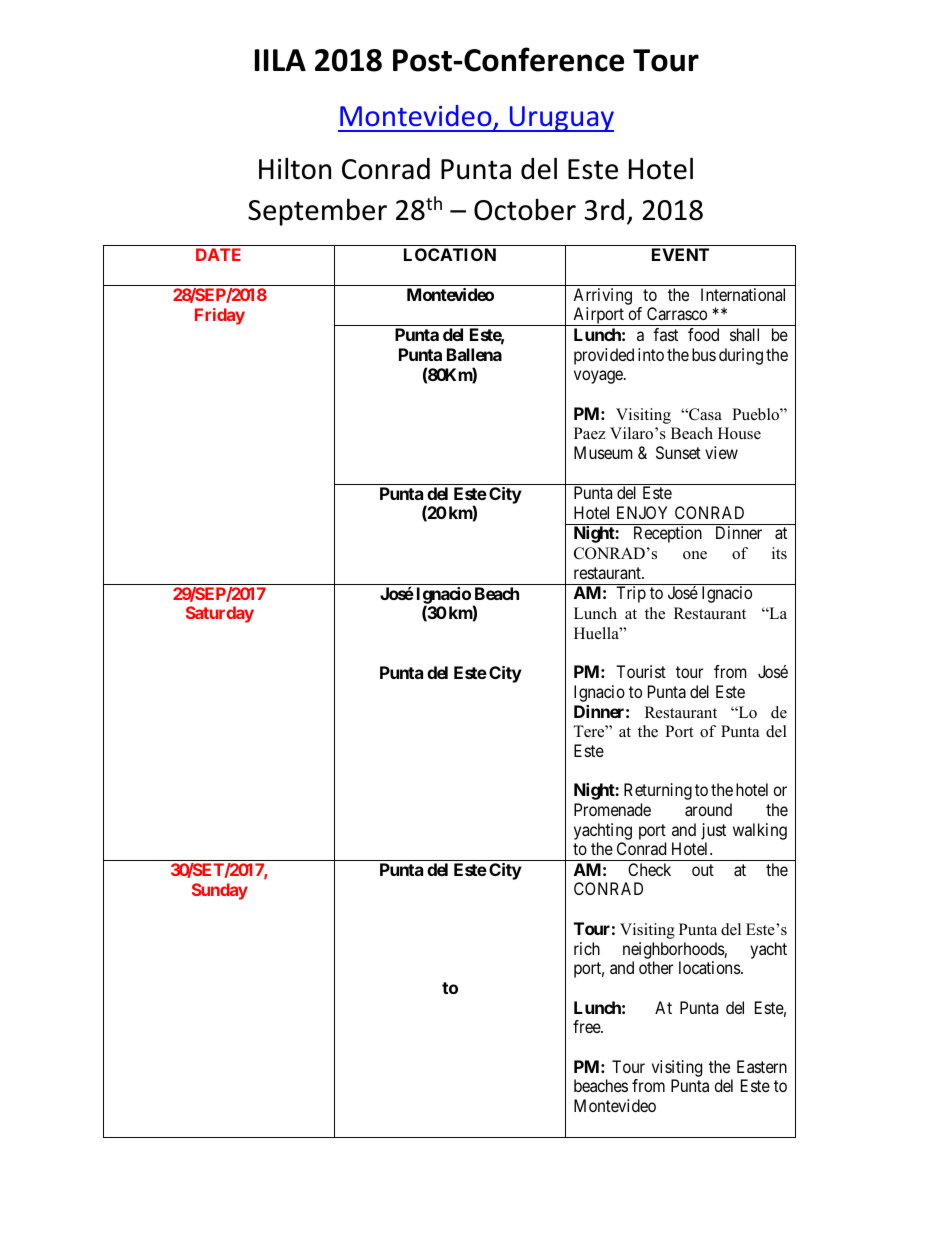 This screenshot has height=1233, width=952. I want to click on Hilton, so click(295, 168).
